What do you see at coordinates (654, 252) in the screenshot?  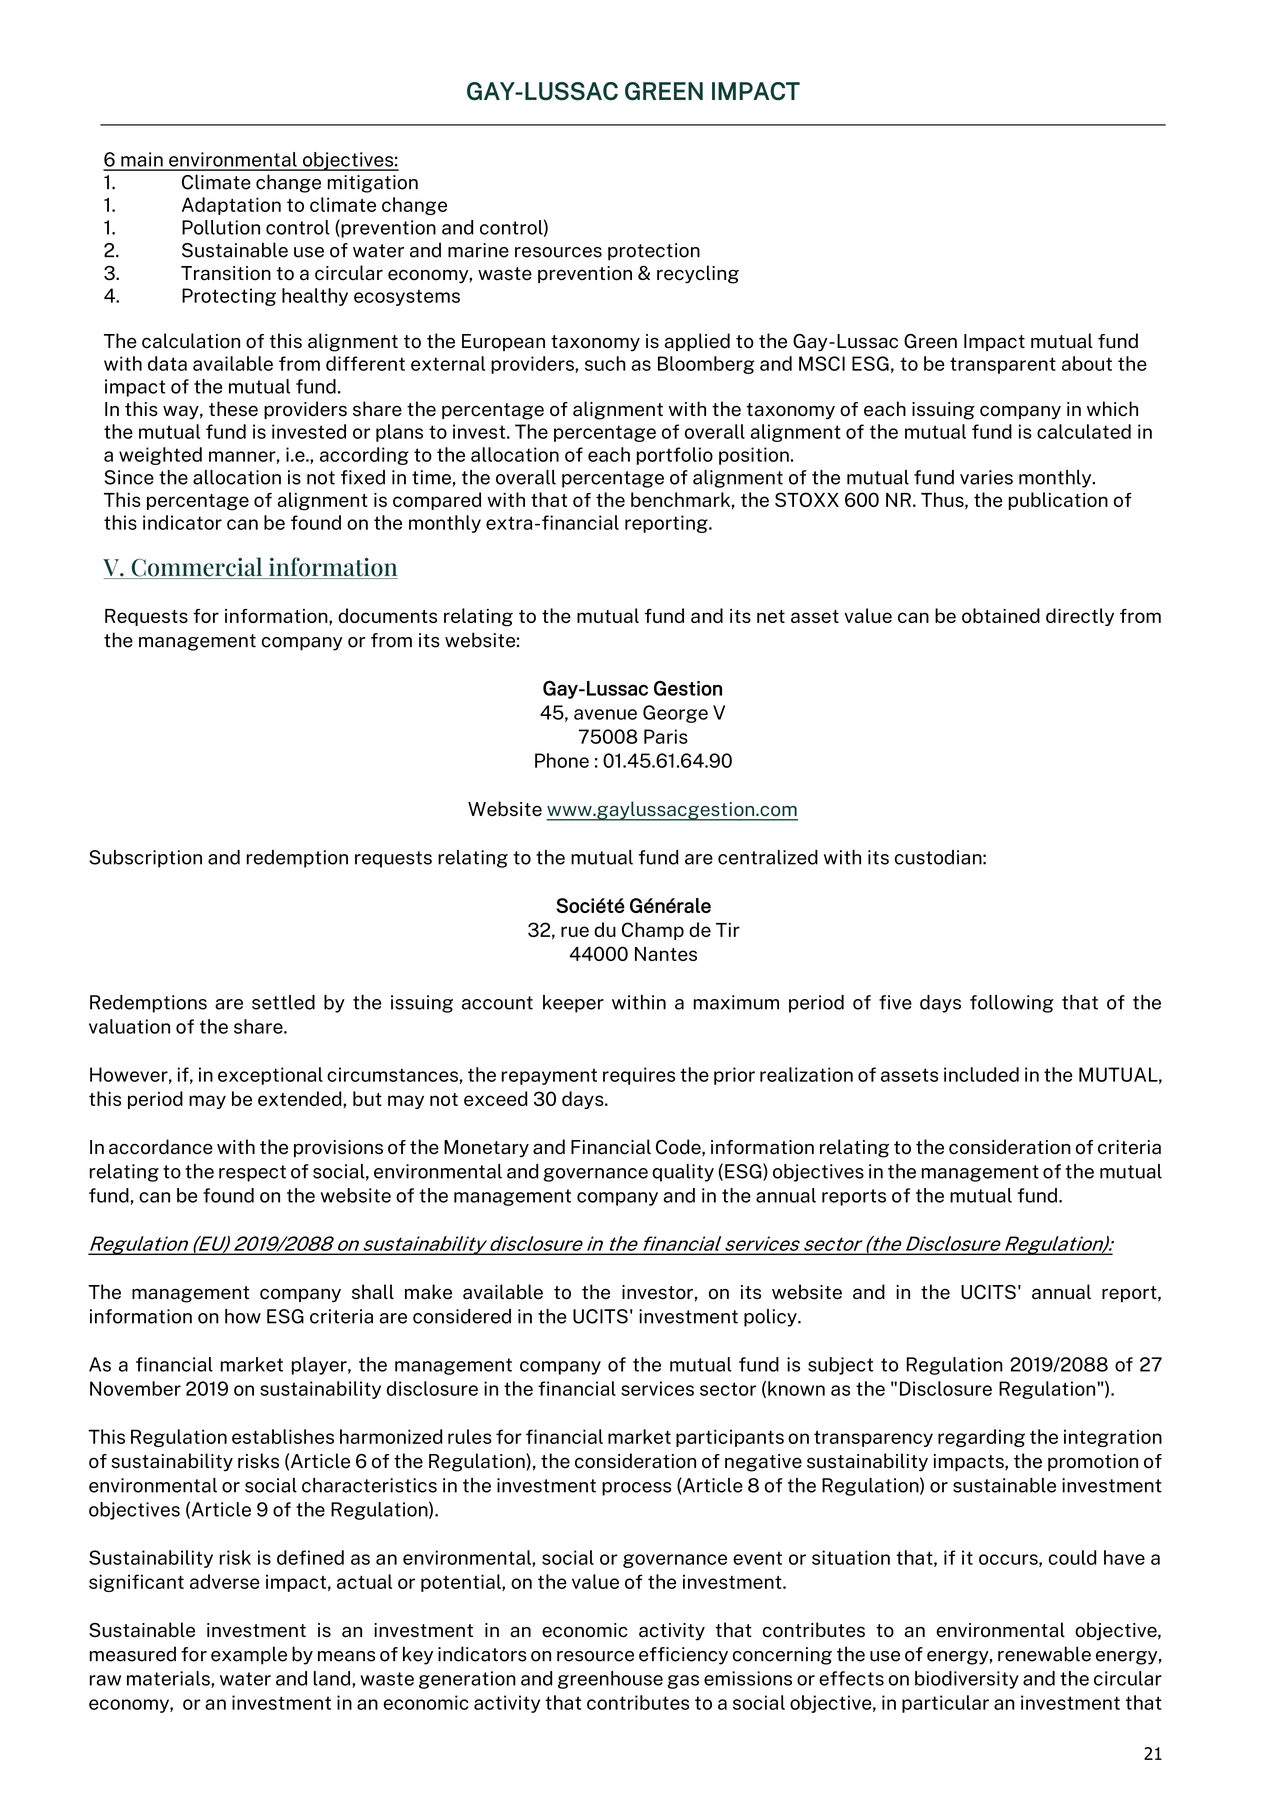 I see `protection` at bounding box center [654, 252].
